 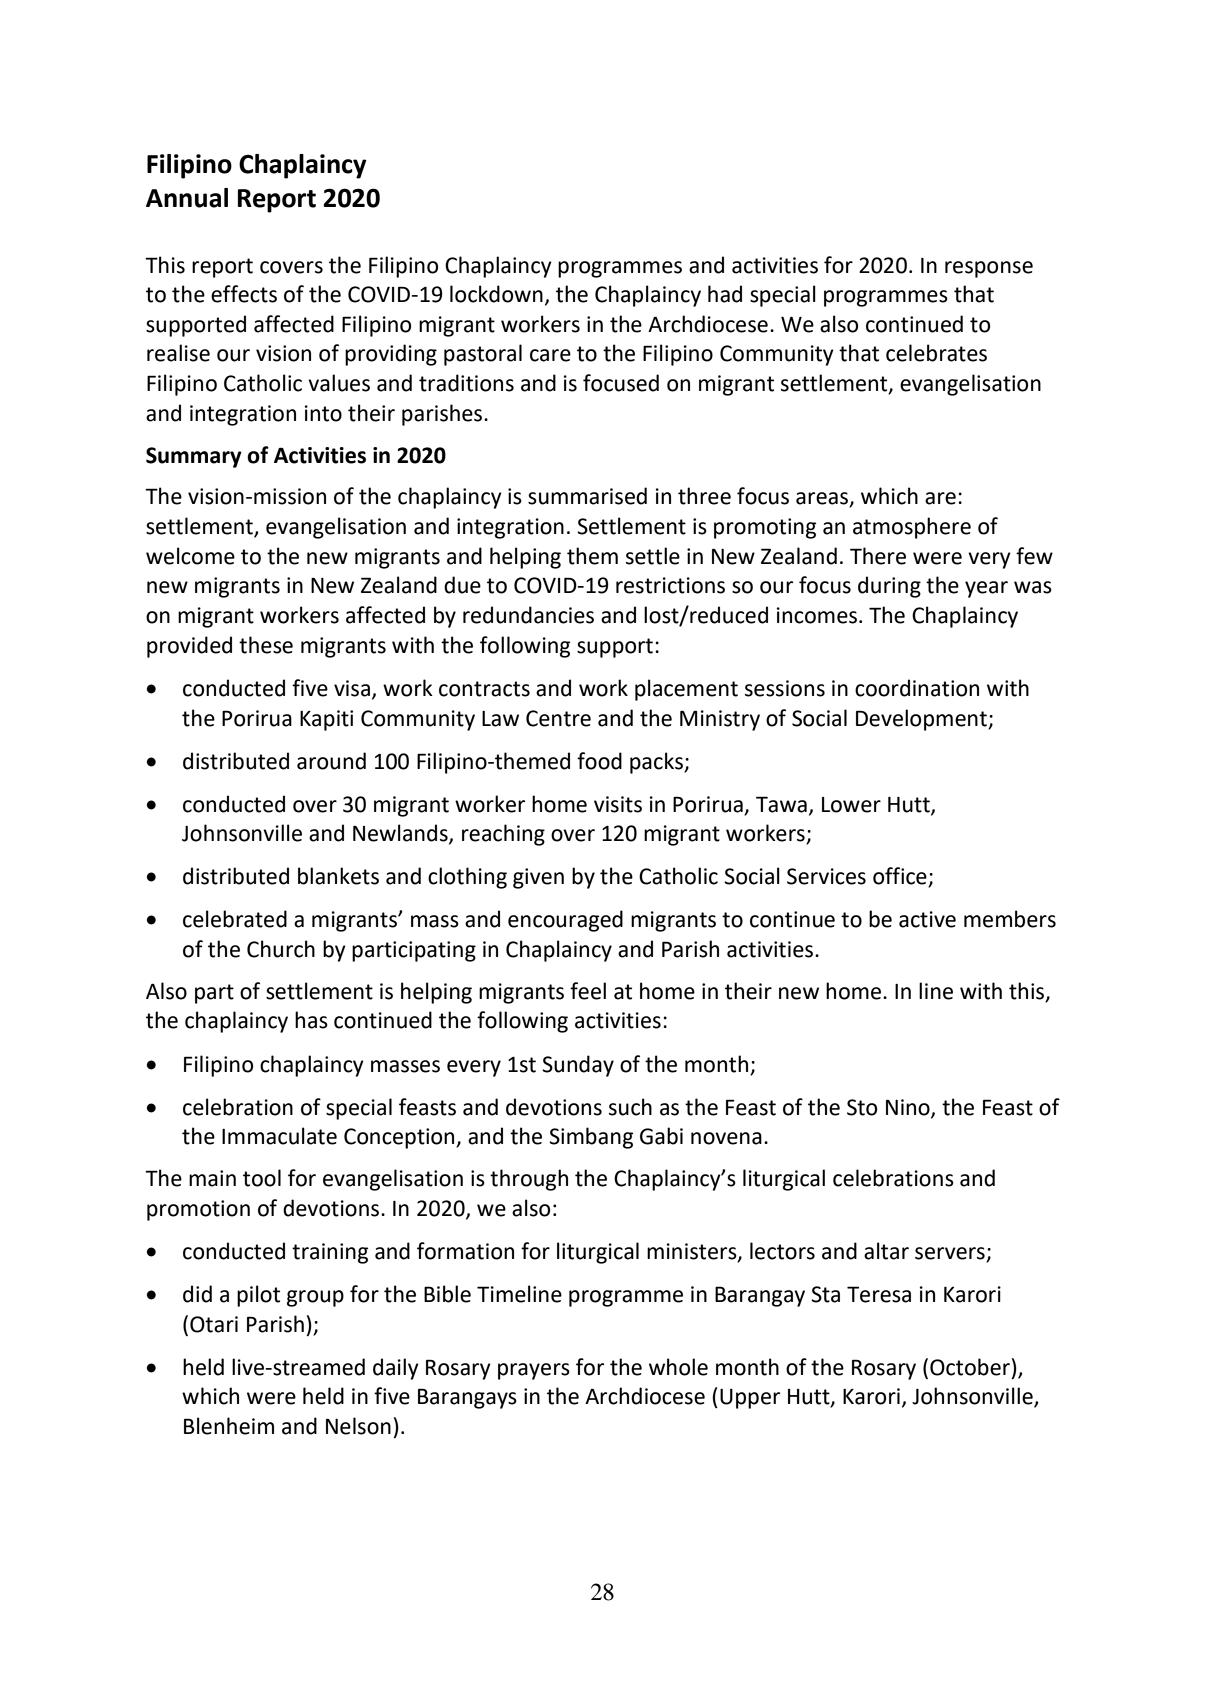 What do you see at coordinates (279, 1136) in the screenshot?
I see `Immaculate` at bounding box center [279, 1136].
